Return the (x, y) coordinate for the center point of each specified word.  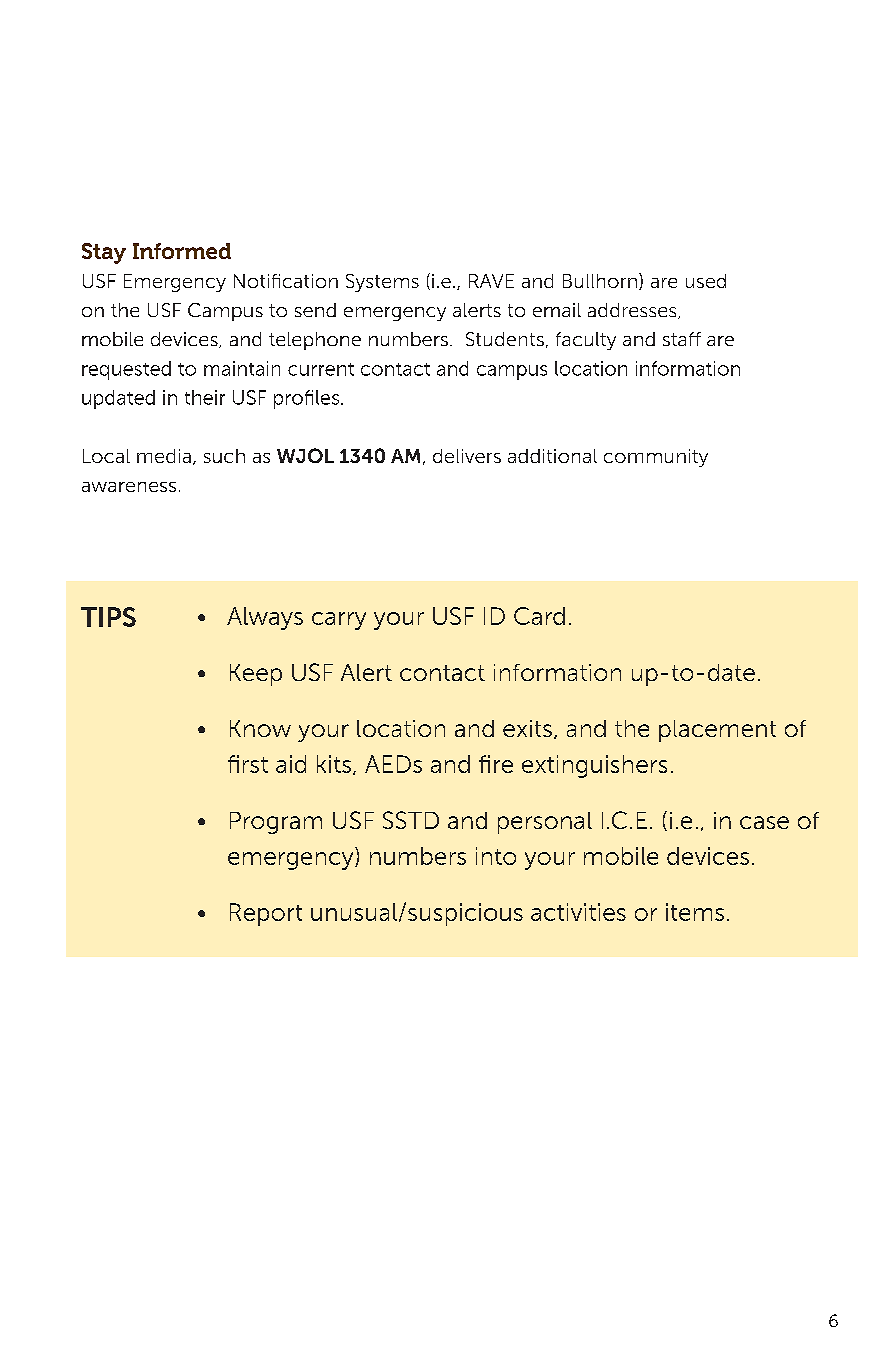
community (656, 458)
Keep (256, 675)
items (695, 912)
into (496, 856)
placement (717, 731)
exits (527, 728)
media (164, 456)
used (706, 281)
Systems (382, 283)
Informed (182, 251)
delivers (467, 456)
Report (266, 914)
